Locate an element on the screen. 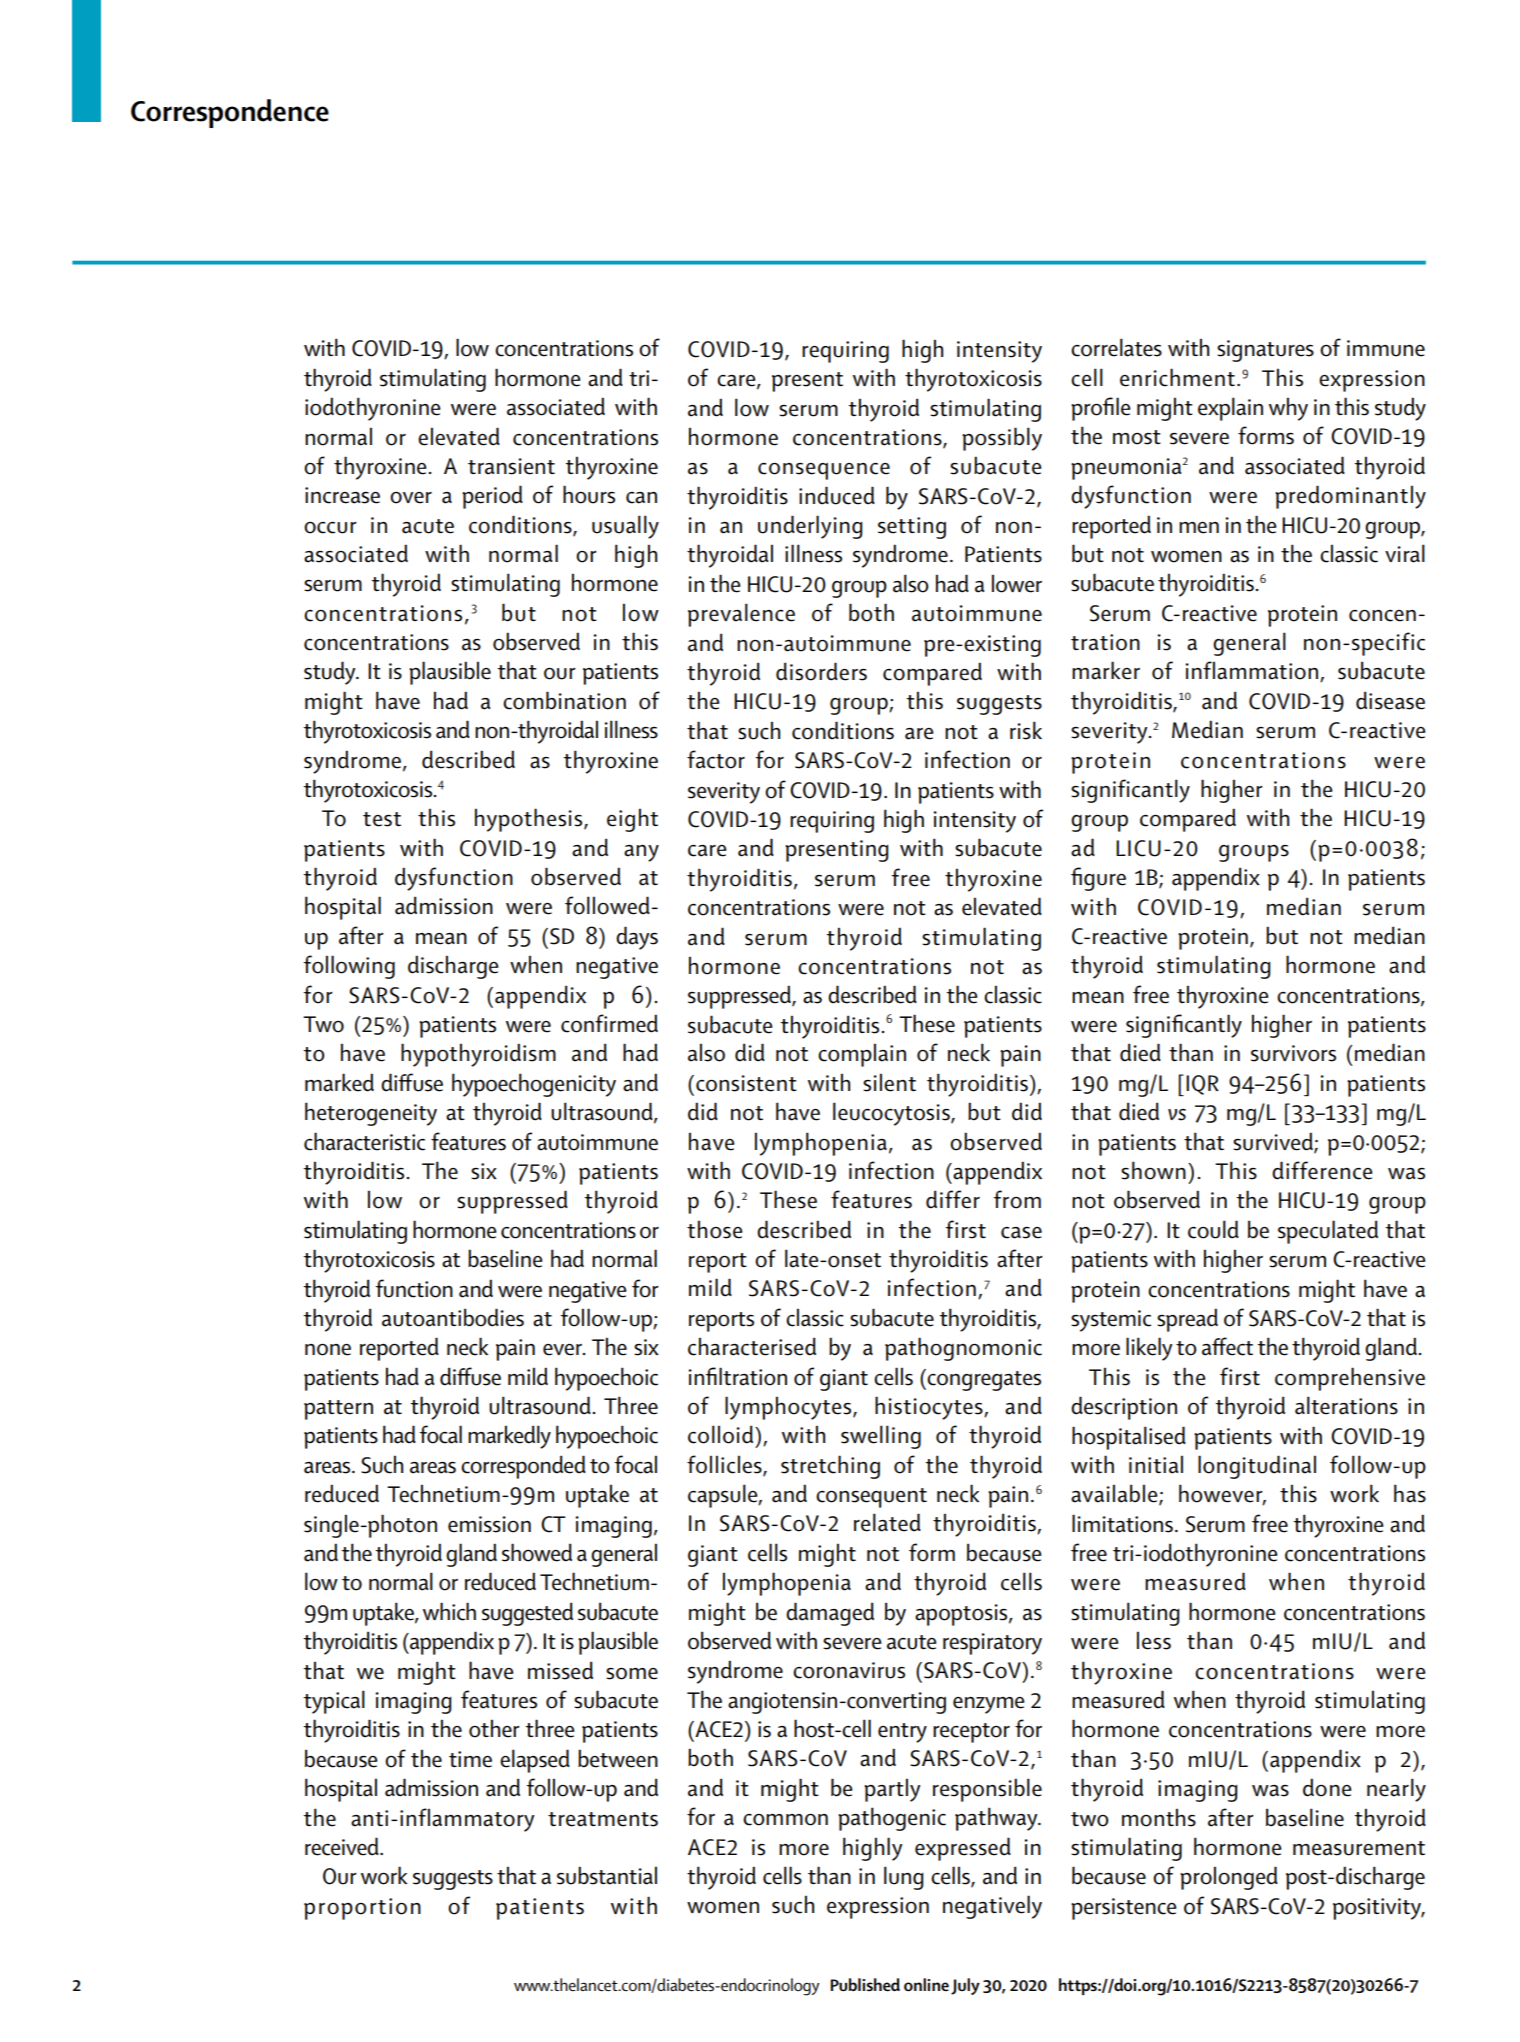  complain is located at coordinates (862, 1055).
